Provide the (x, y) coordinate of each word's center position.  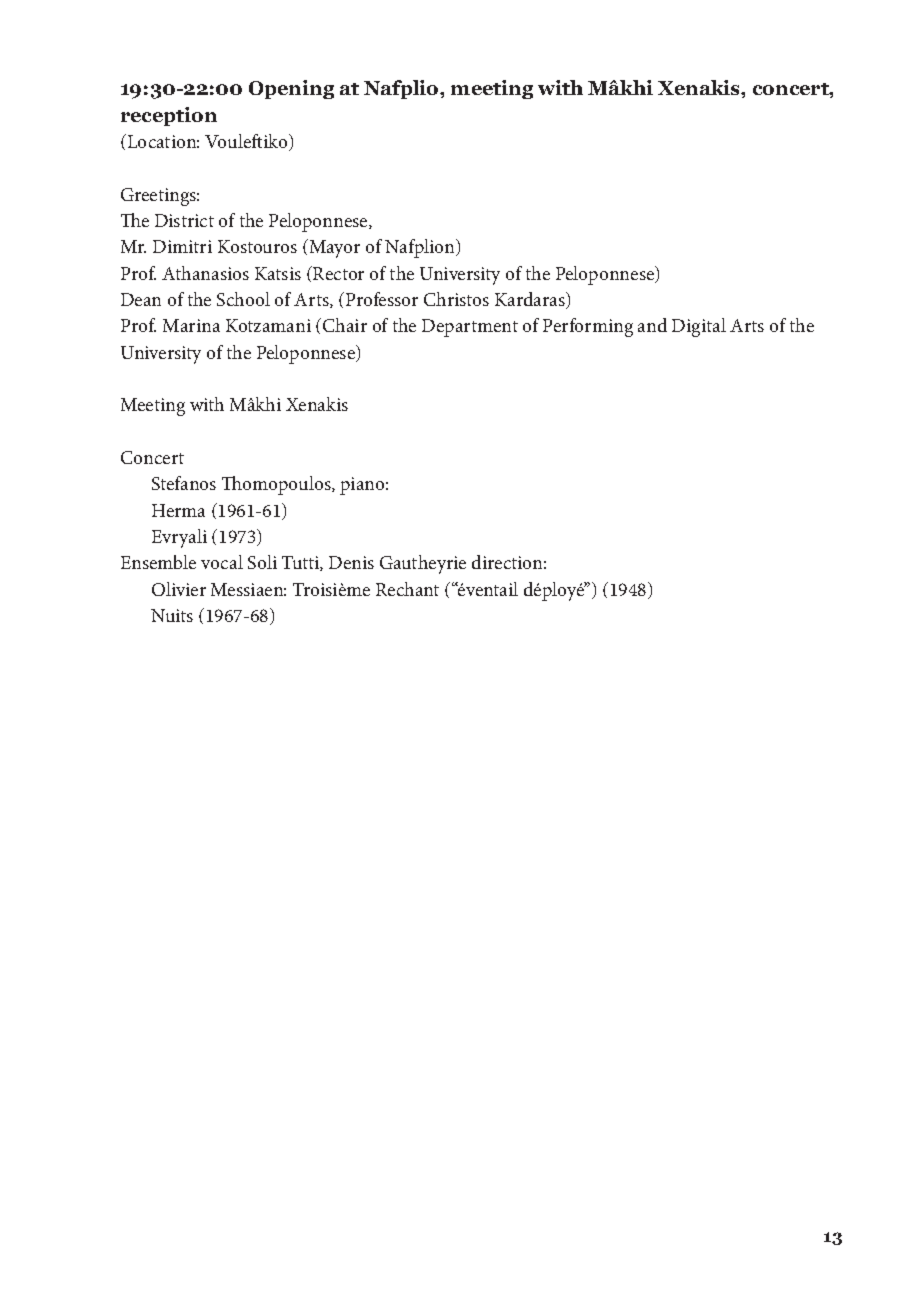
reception (169, 116)
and (652, 325)
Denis (351, 562)
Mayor (333, 248)
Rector (337, 273)
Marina (191, 325)
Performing (588, 327)
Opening (291, 89)
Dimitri (182, 246)
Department (470, 328)
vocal (222, 562)
